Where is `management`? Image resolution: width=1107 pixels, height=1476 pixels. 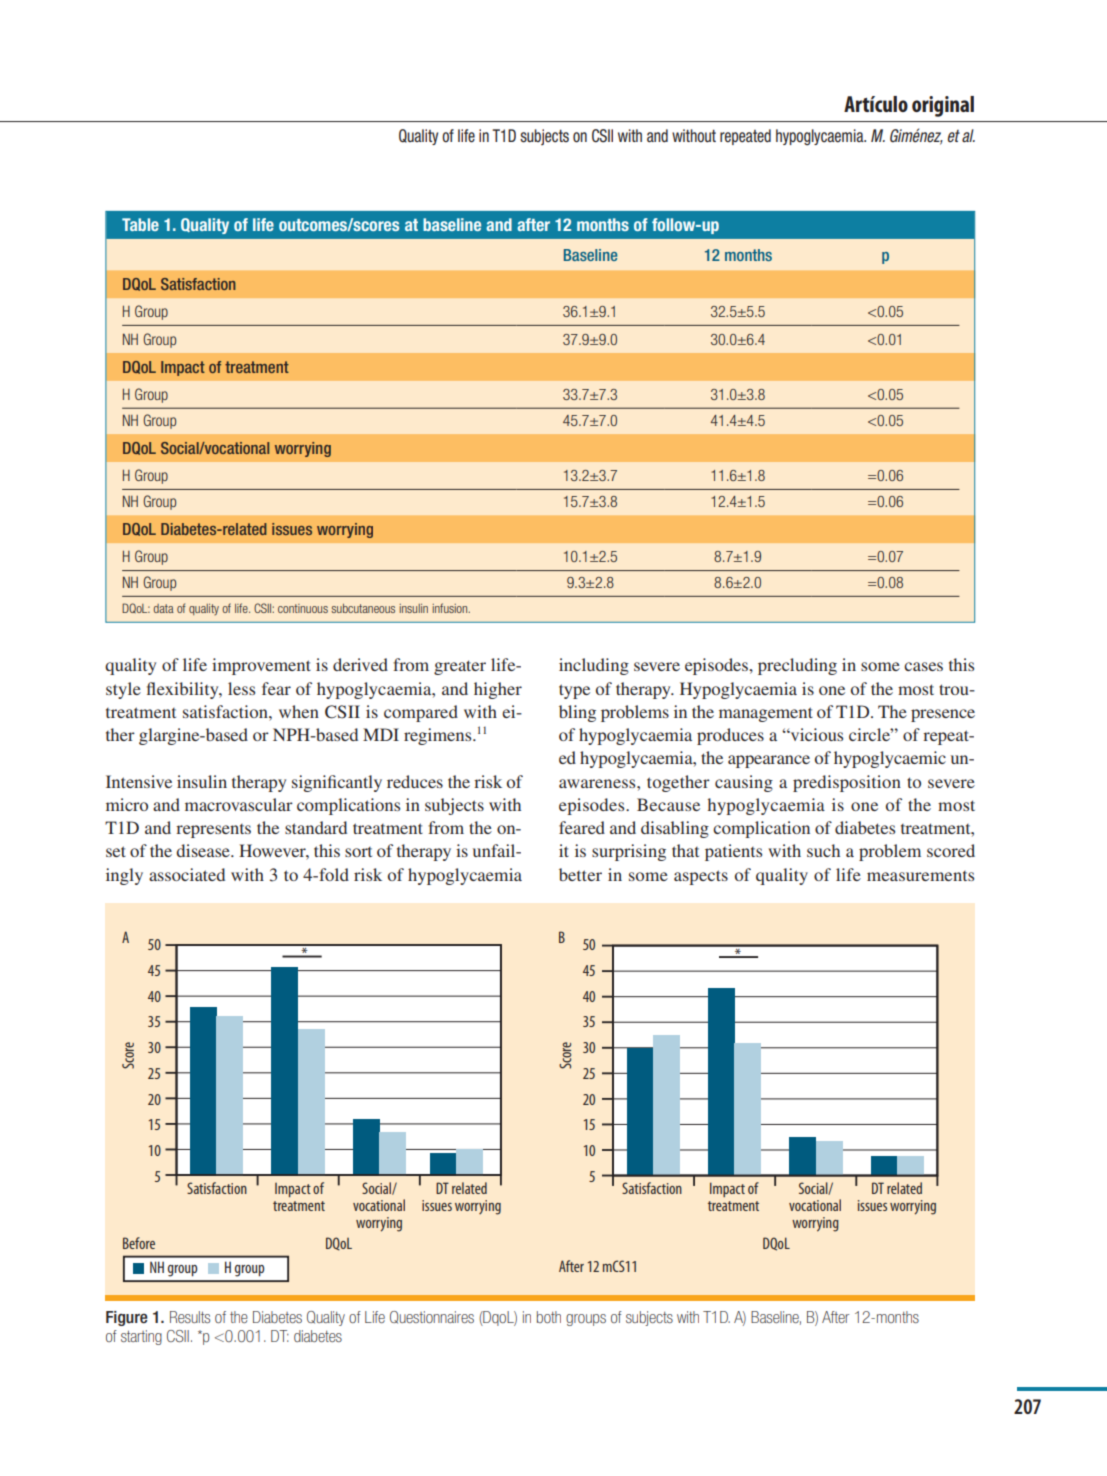 management is located at coordinates (766, 714).
